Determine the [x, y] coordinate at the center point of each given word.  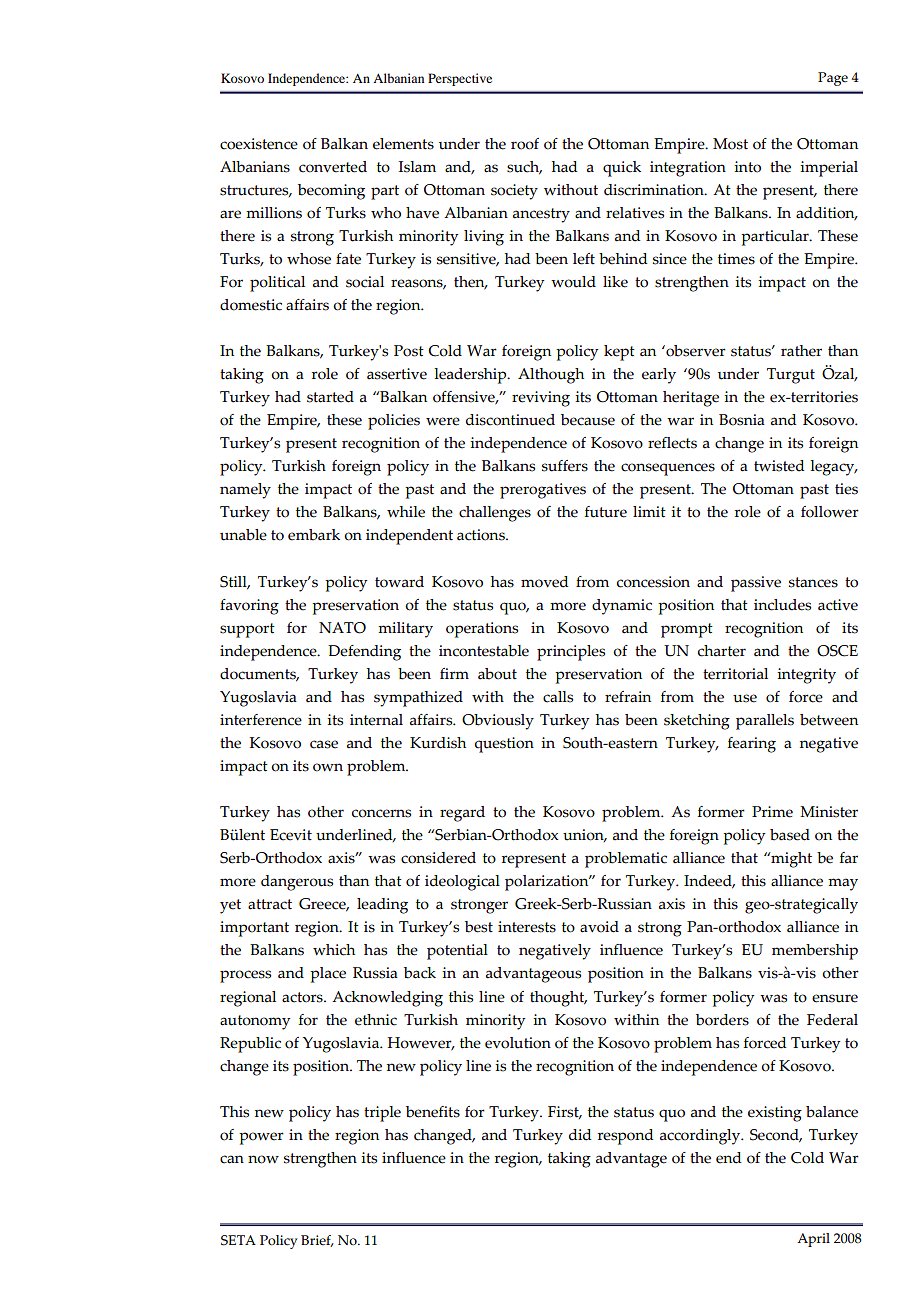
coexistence [259, 144]
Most [730, 144]
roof [525, 144]
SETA [238, 1240]
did [580, 1135]
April [813, 1240]
